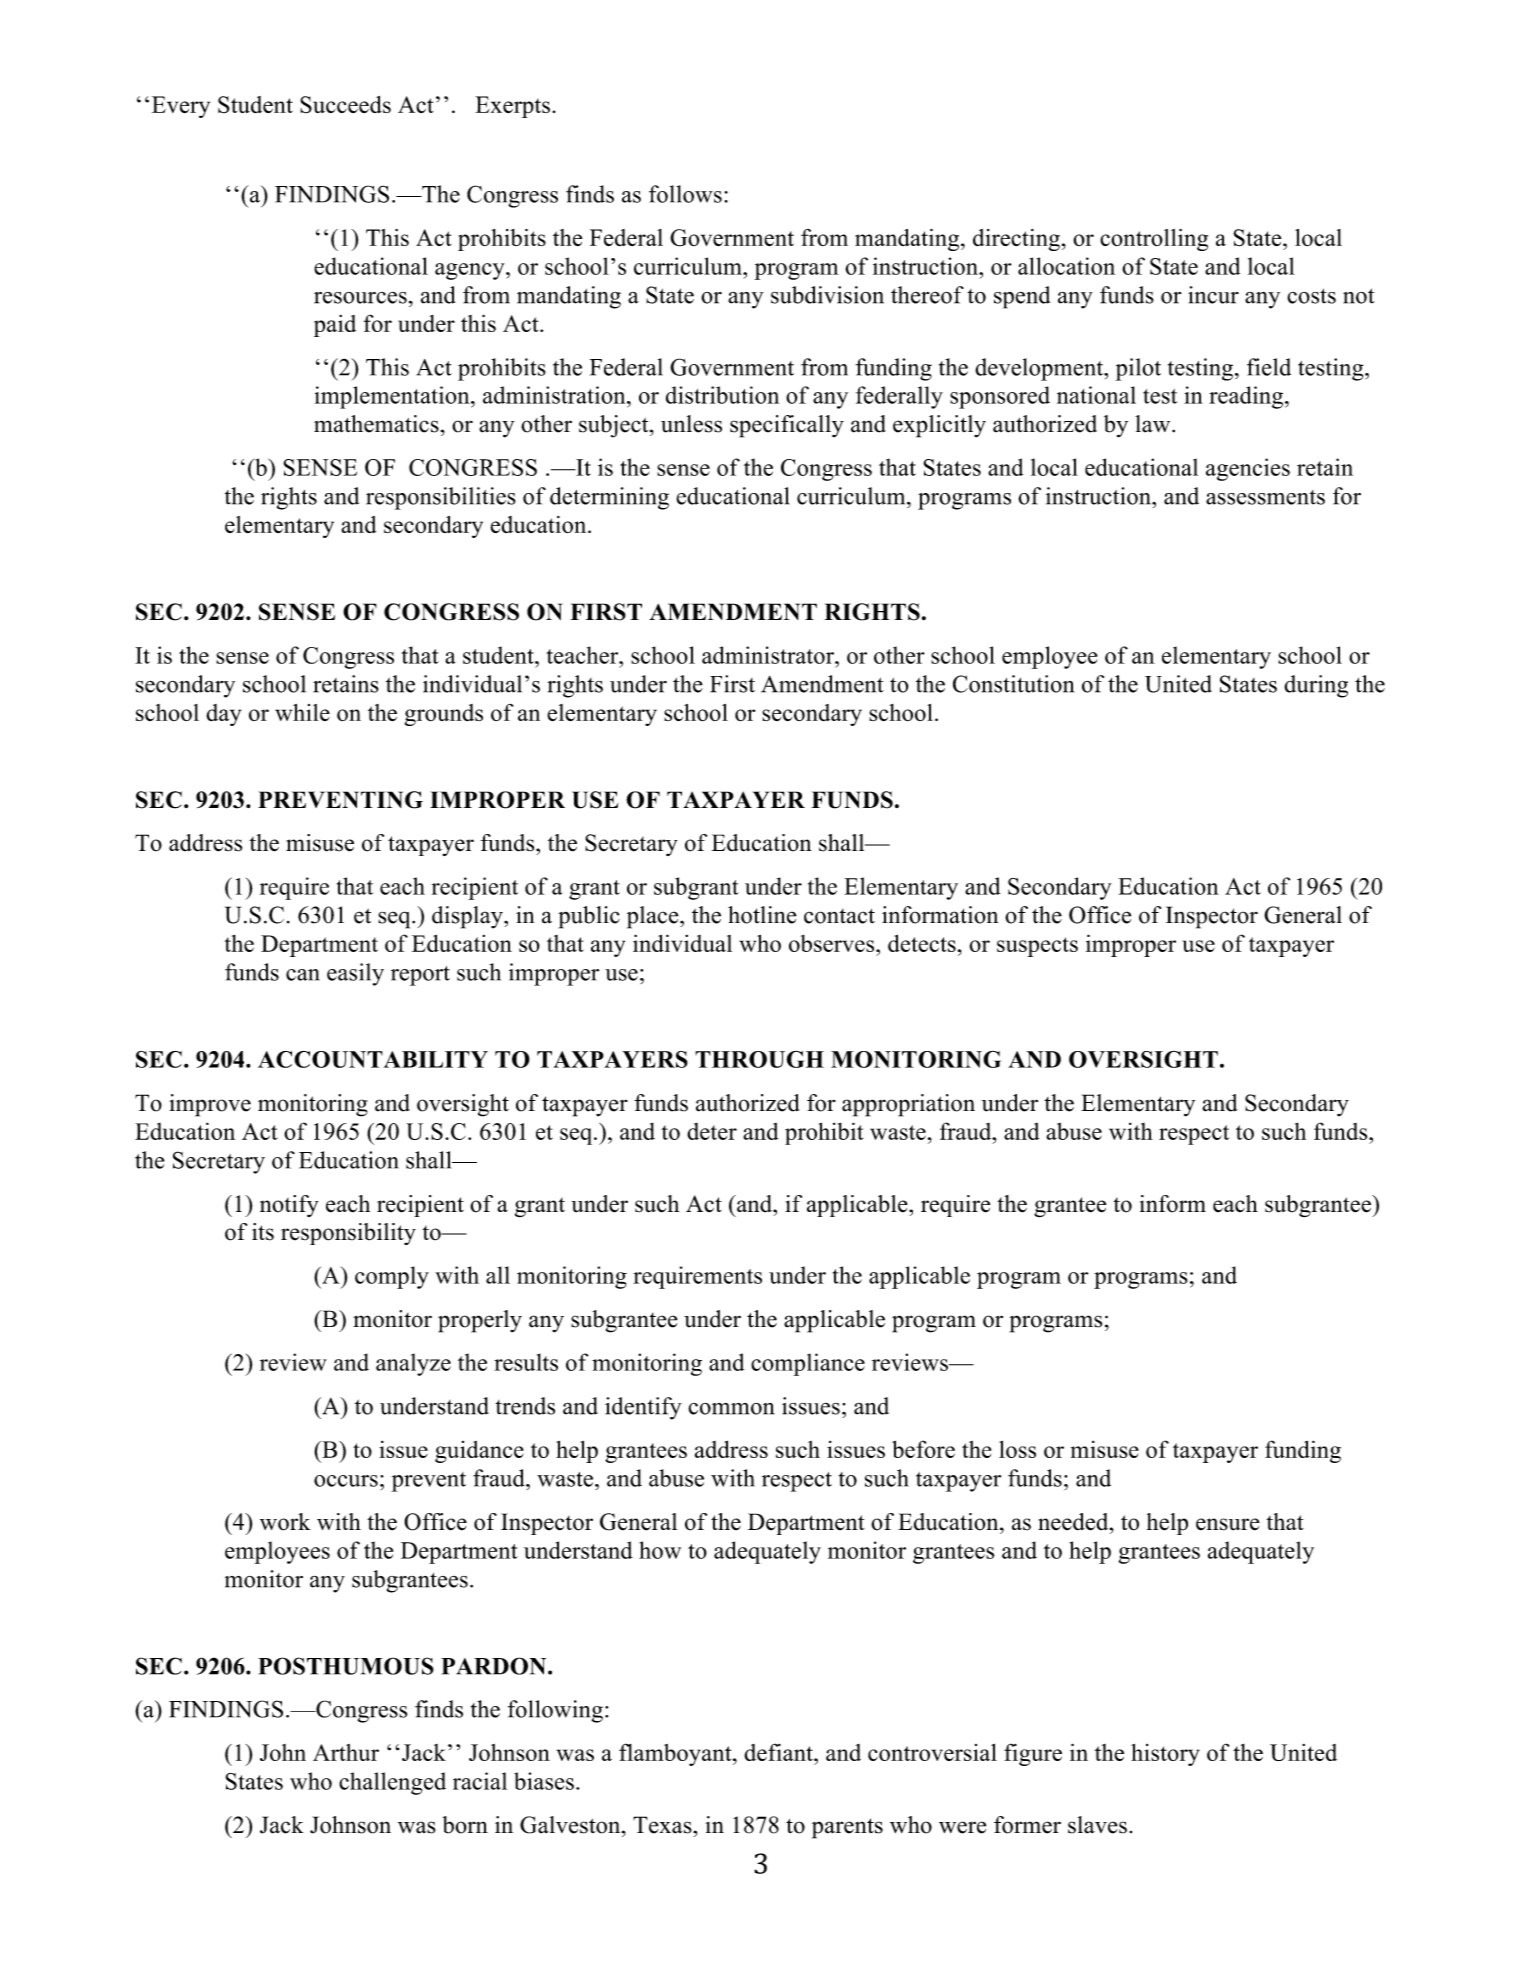 The image size is (1521, 1969). Describe the element at coordinates (1154, 240) in the screenshot. I see `controlling` at that location.
